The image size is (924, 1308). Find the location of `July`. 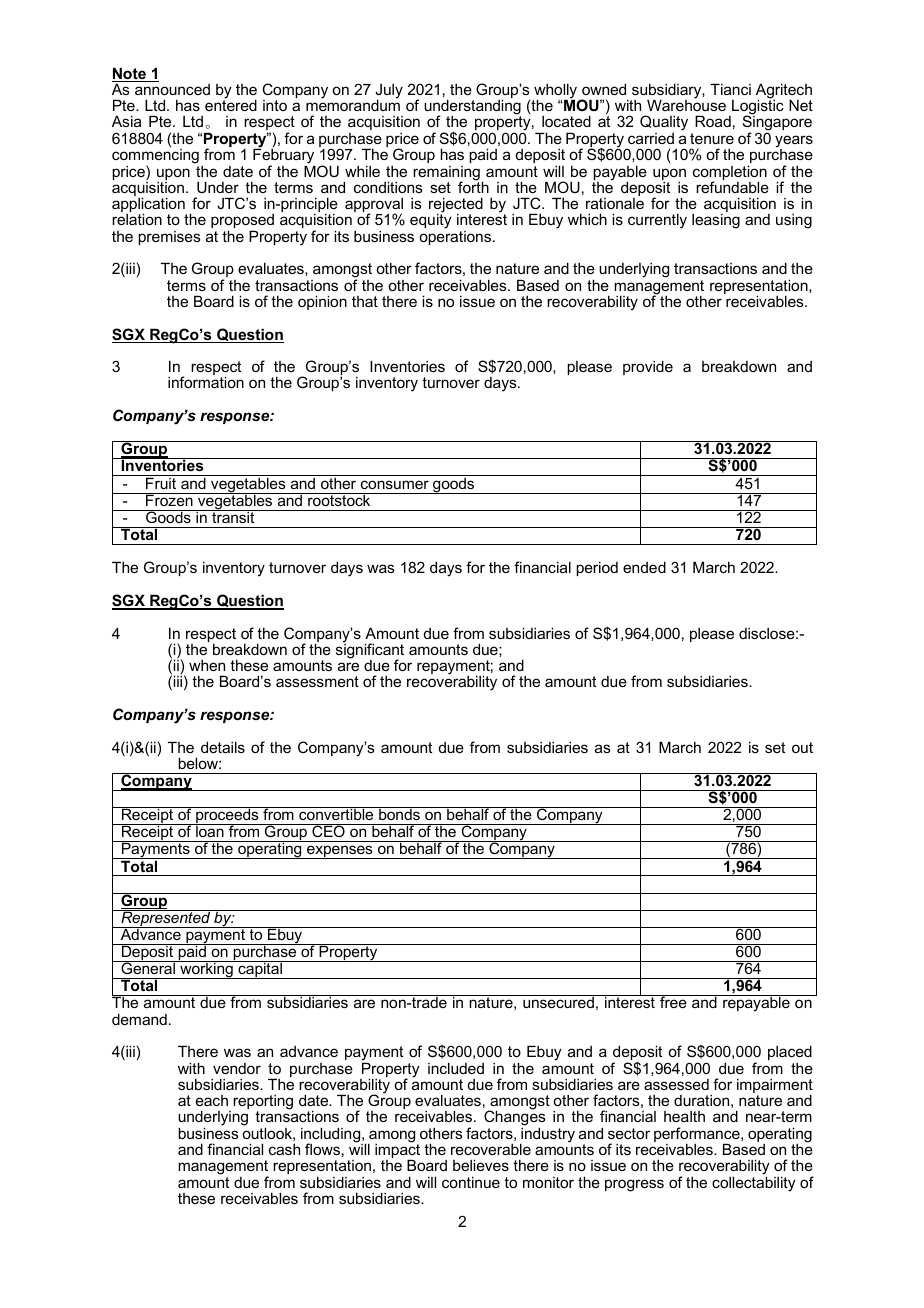

July is located at coordinates (389, 92).
